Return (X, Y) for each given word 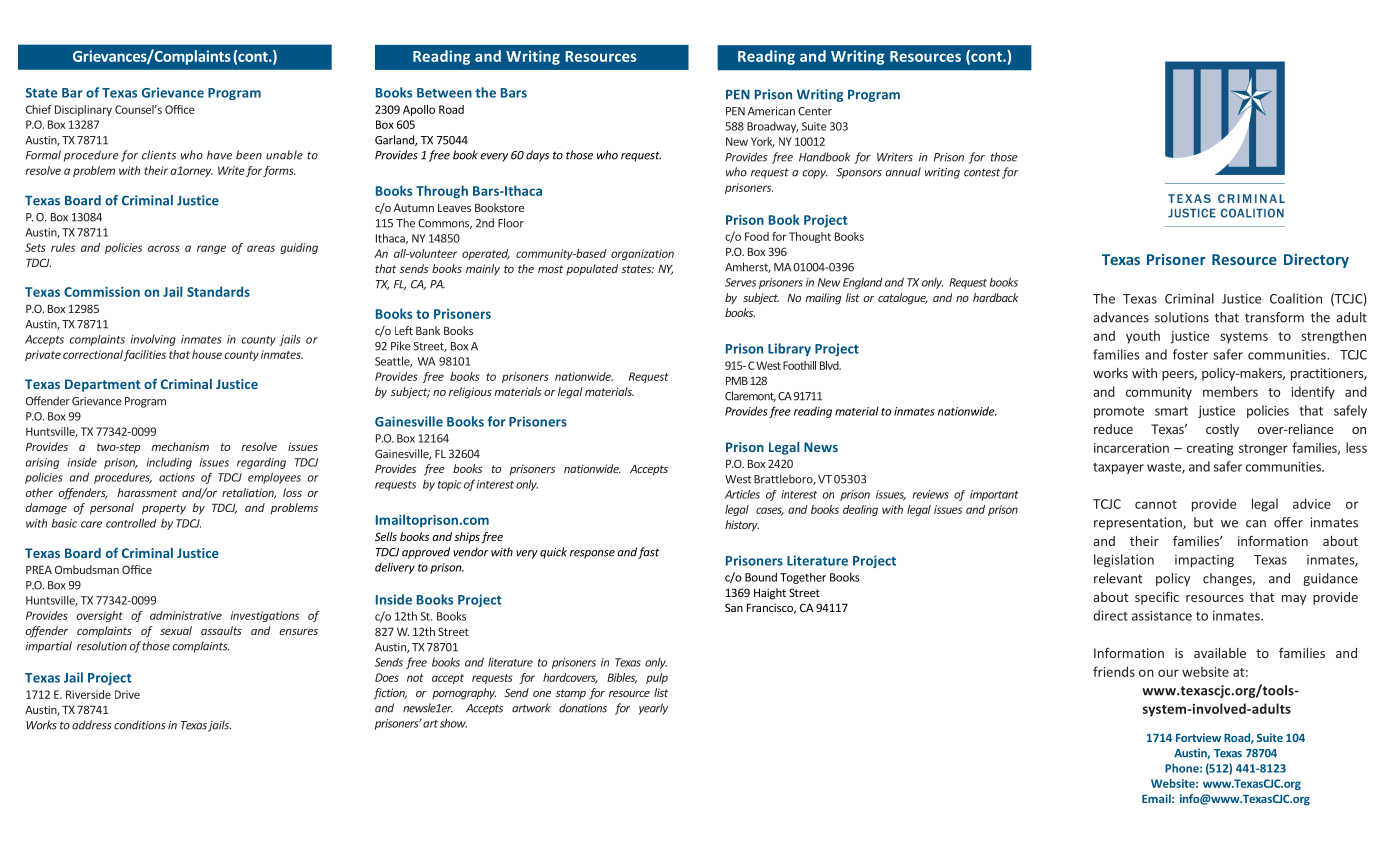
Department (102, 385)
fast (648, 553)
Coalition (1296, 298)
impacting (1204, 561)
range (211, 249)
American (771, 111)
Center (815, 111)
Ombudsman (87, 569)
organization (642, 254)
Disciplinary (83, 110)
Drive (127, 694)
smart (1171, 411)
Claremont (750, 396)
